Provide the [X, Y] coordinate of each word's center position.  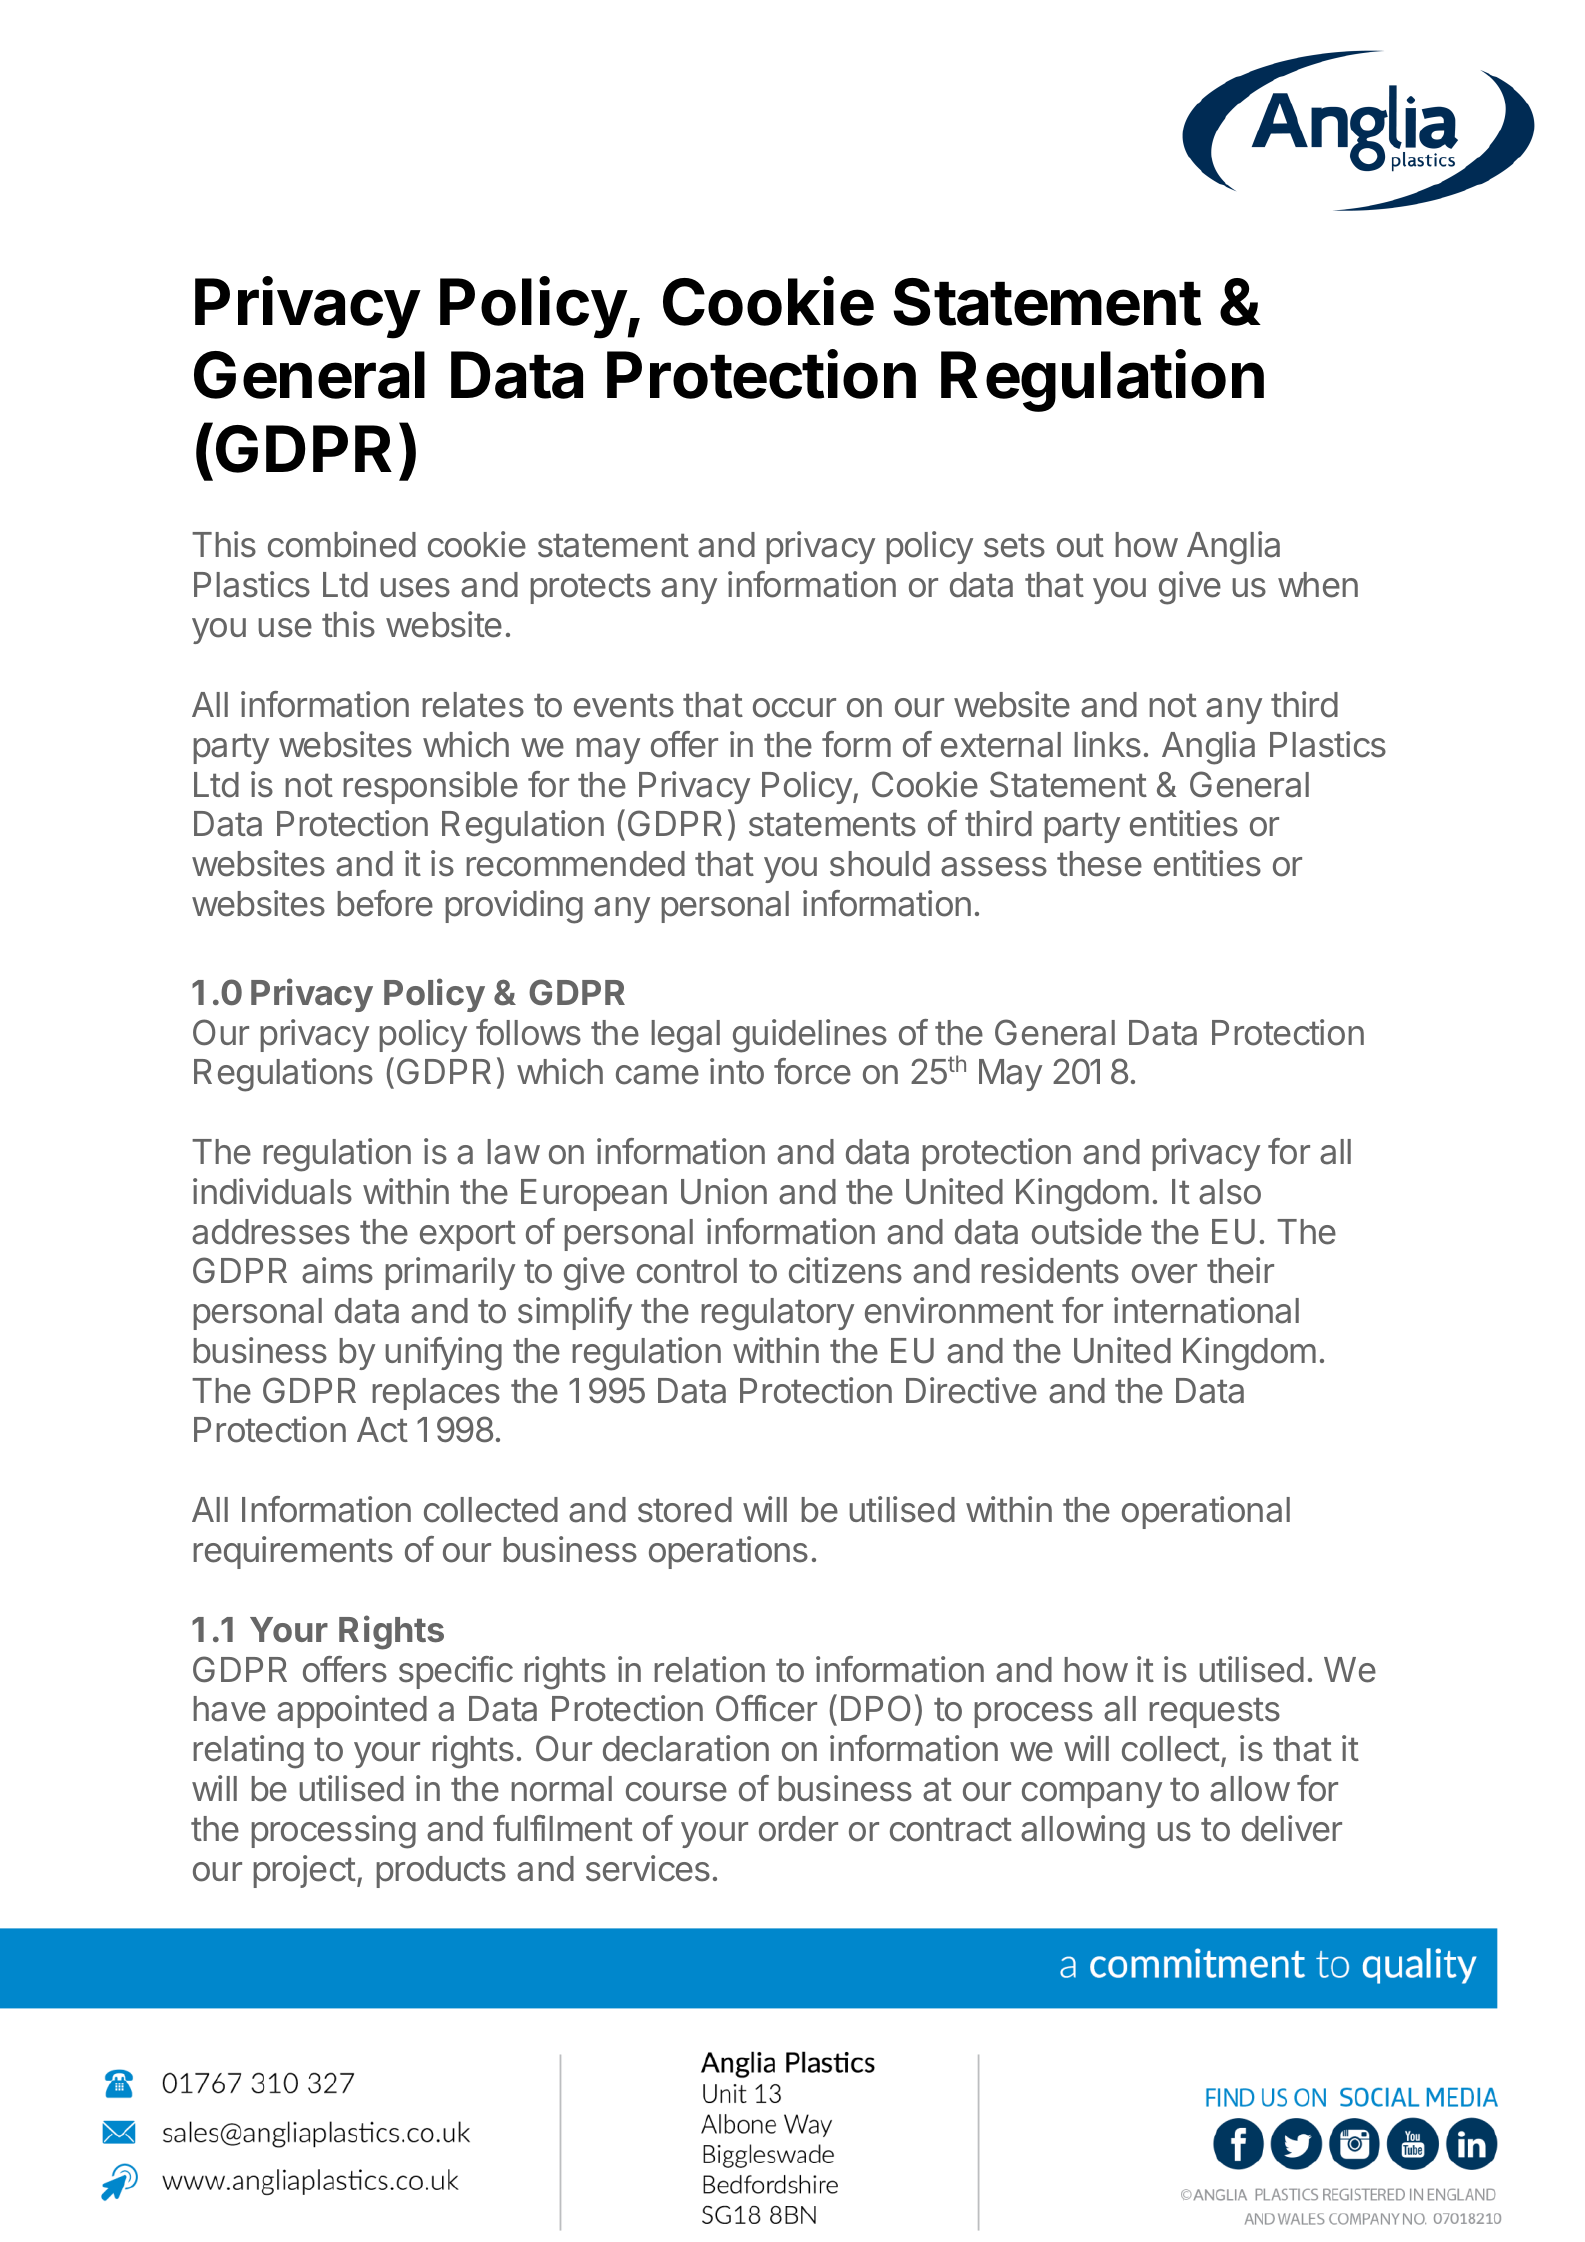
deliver [1292, 1828]
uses [415, 588]
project [304, 1871]
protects [590, 588]
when [1318, 585]
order [798, 1829]
